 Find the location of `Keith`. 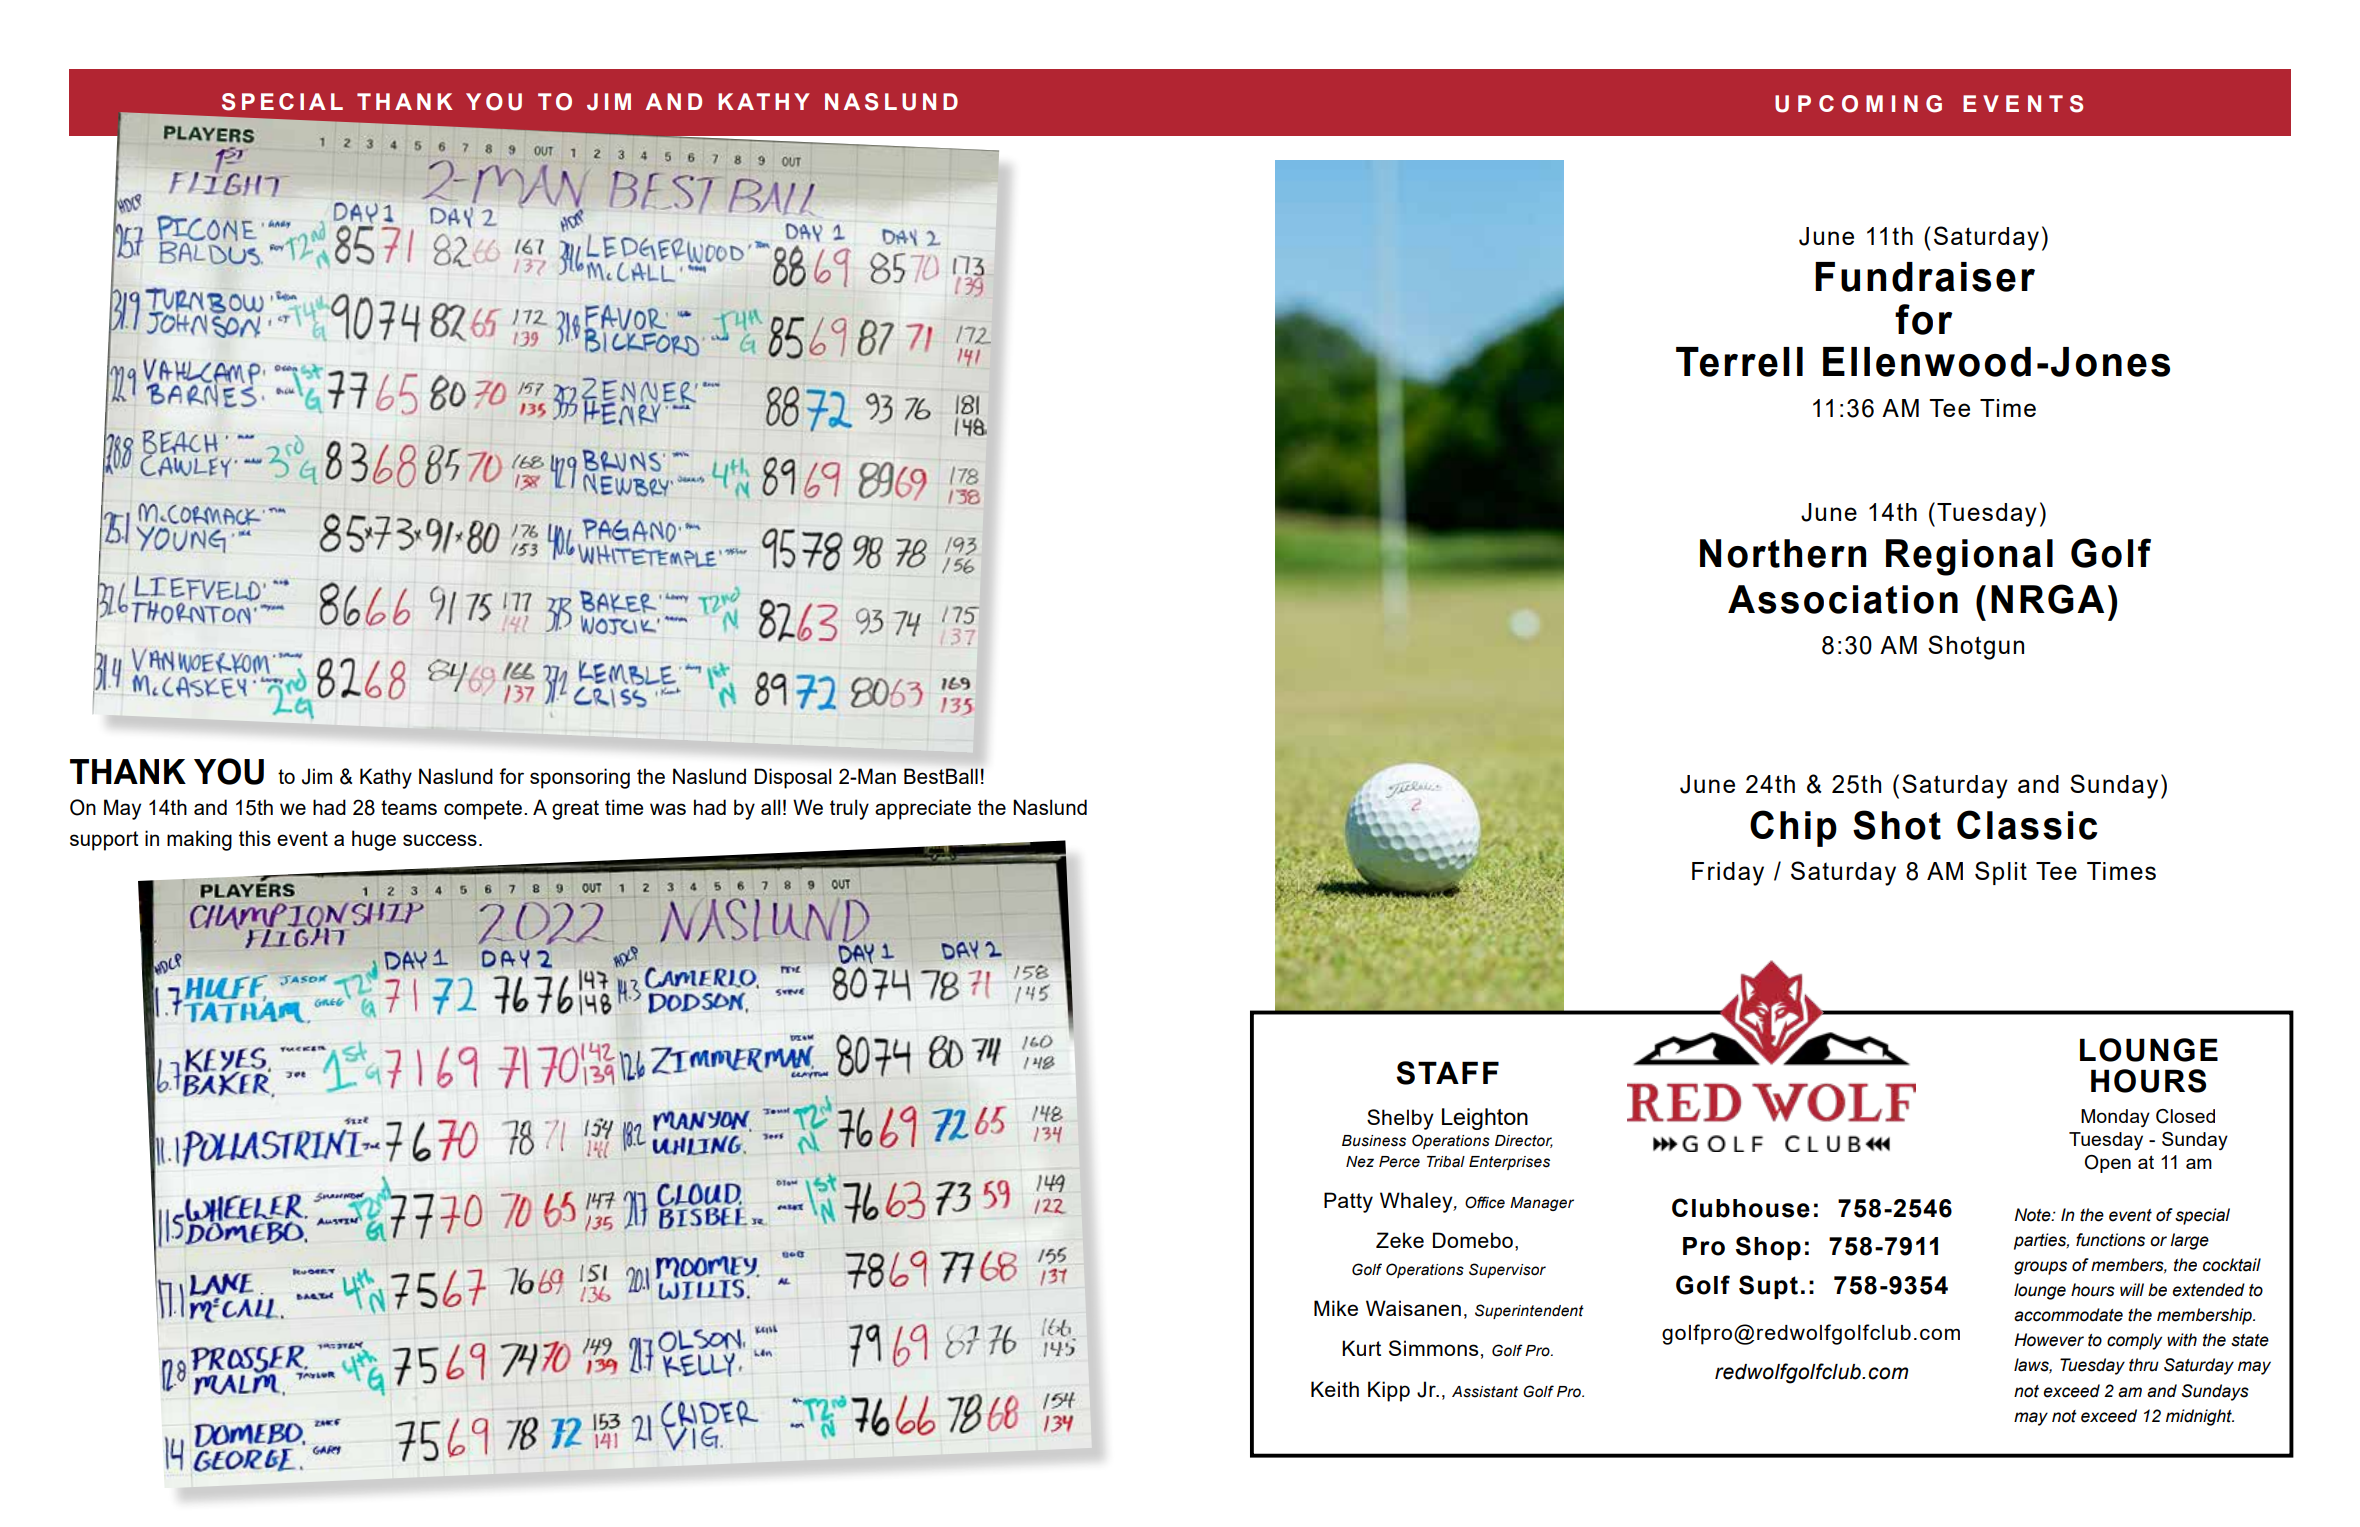

Keith is located at coordinates (1335, 1389).
